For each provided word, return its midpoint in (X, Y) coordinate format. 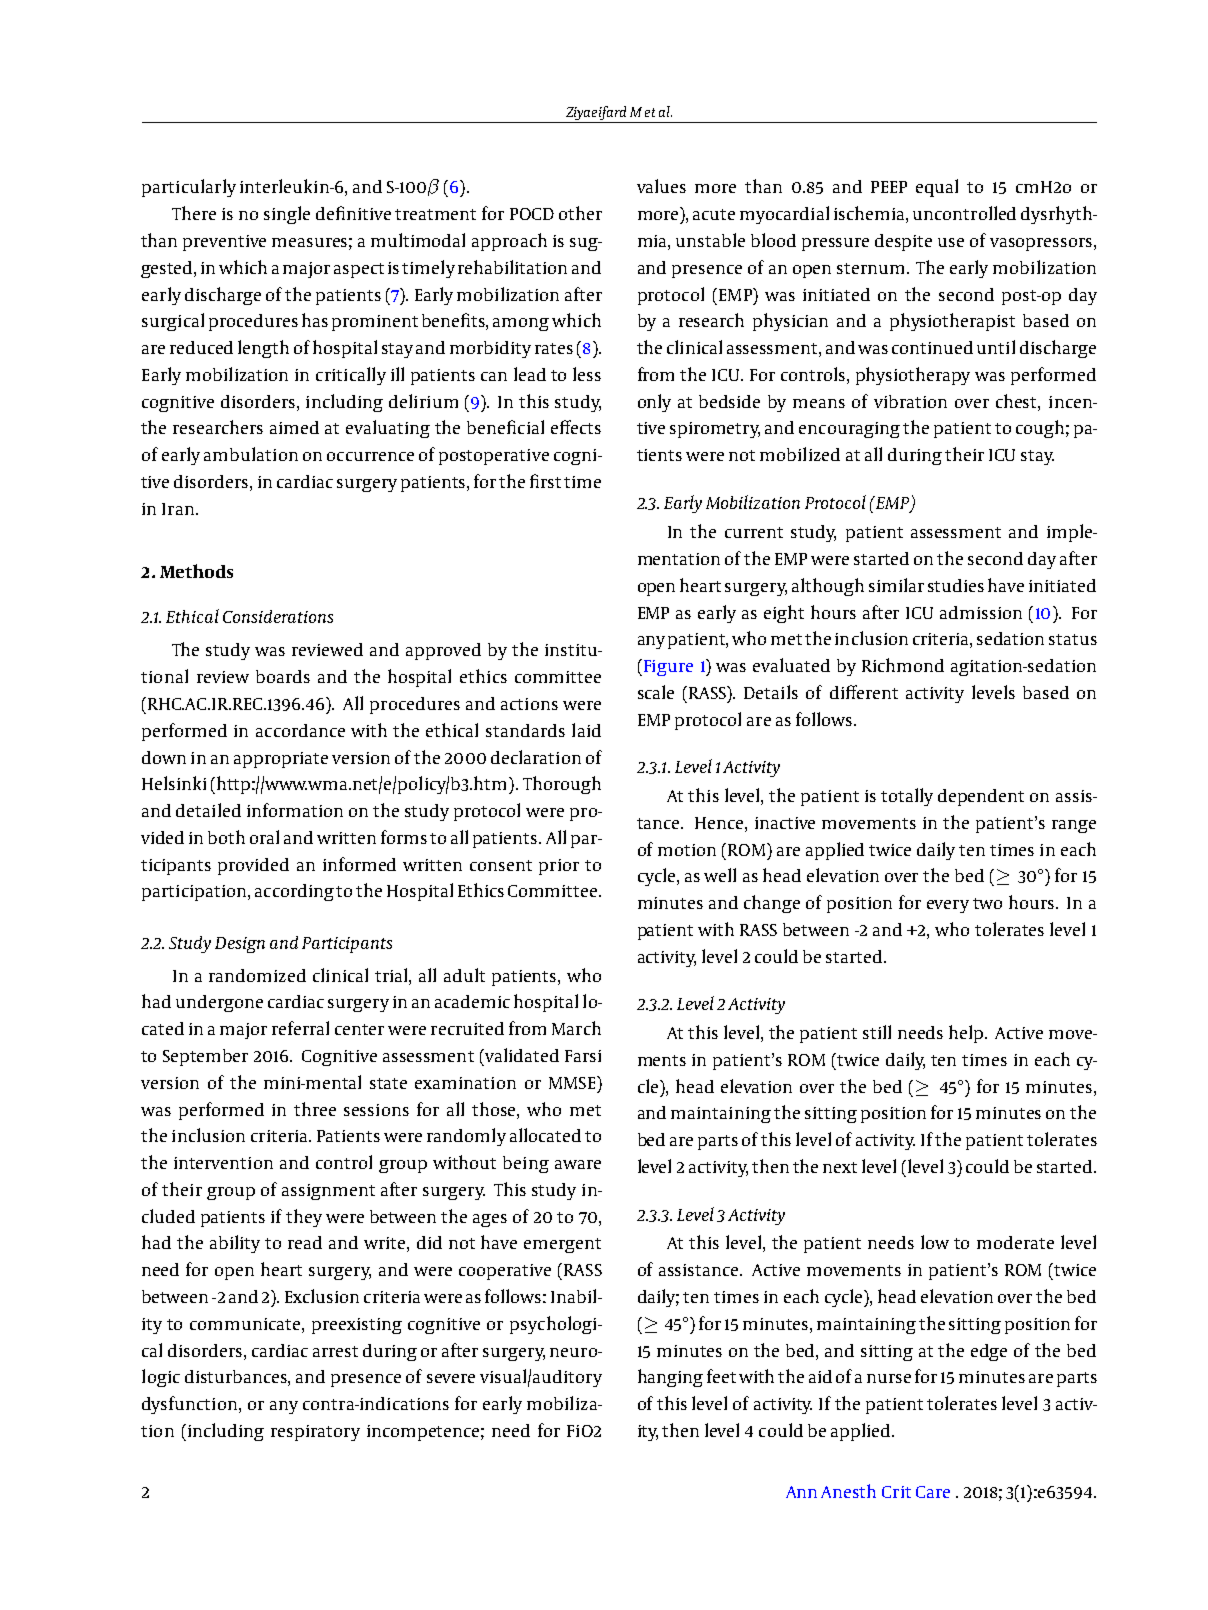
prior (559, 867)
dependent (981, 797)
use (951, 242)
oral (264, 837)
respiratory (315, 1433)
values (661, 186)
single (287, 215)
